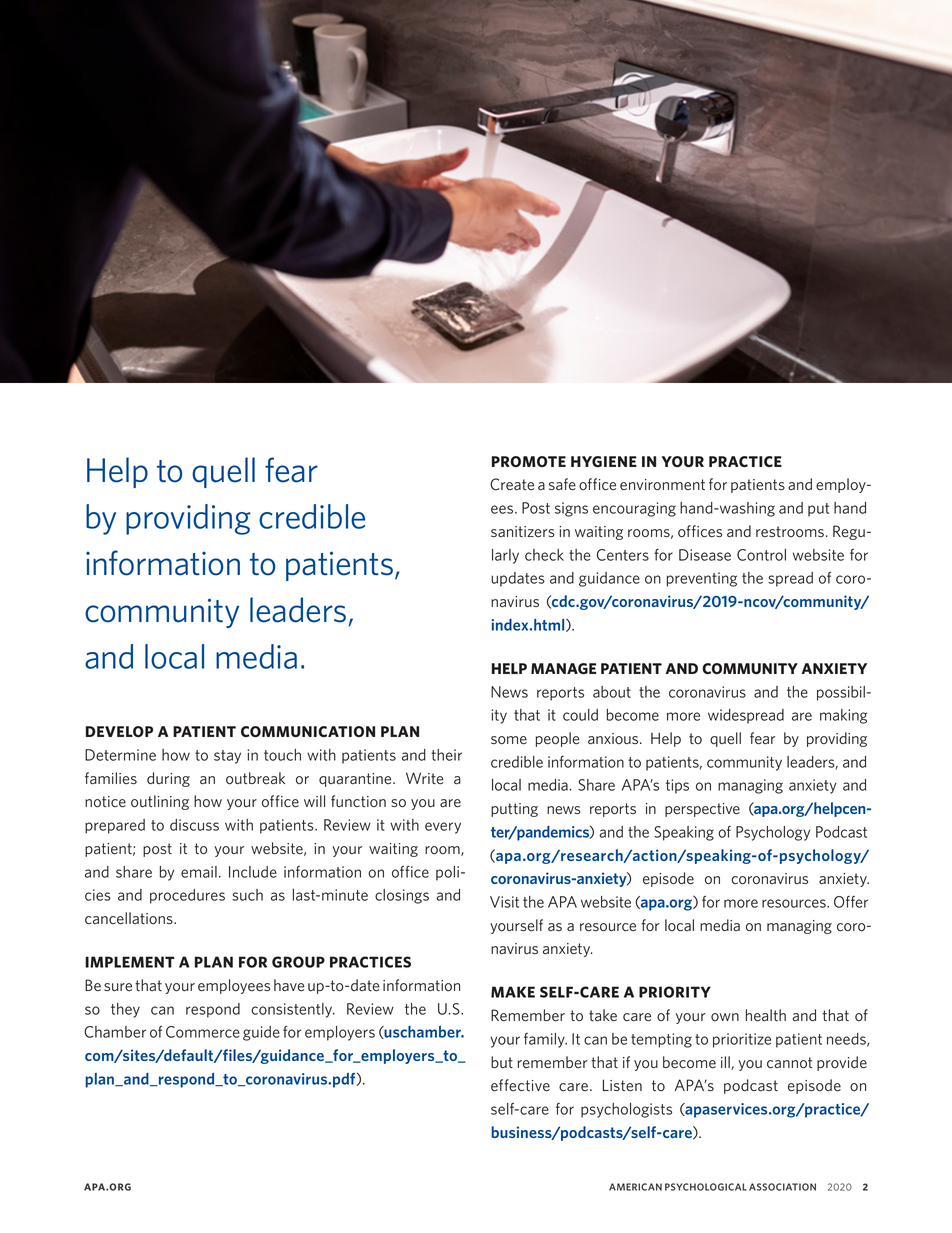 This document has height=1233, width=952. What do you see at coordinates (844, 716) in the document?
I see `making` at bounding box center [844, 716].
